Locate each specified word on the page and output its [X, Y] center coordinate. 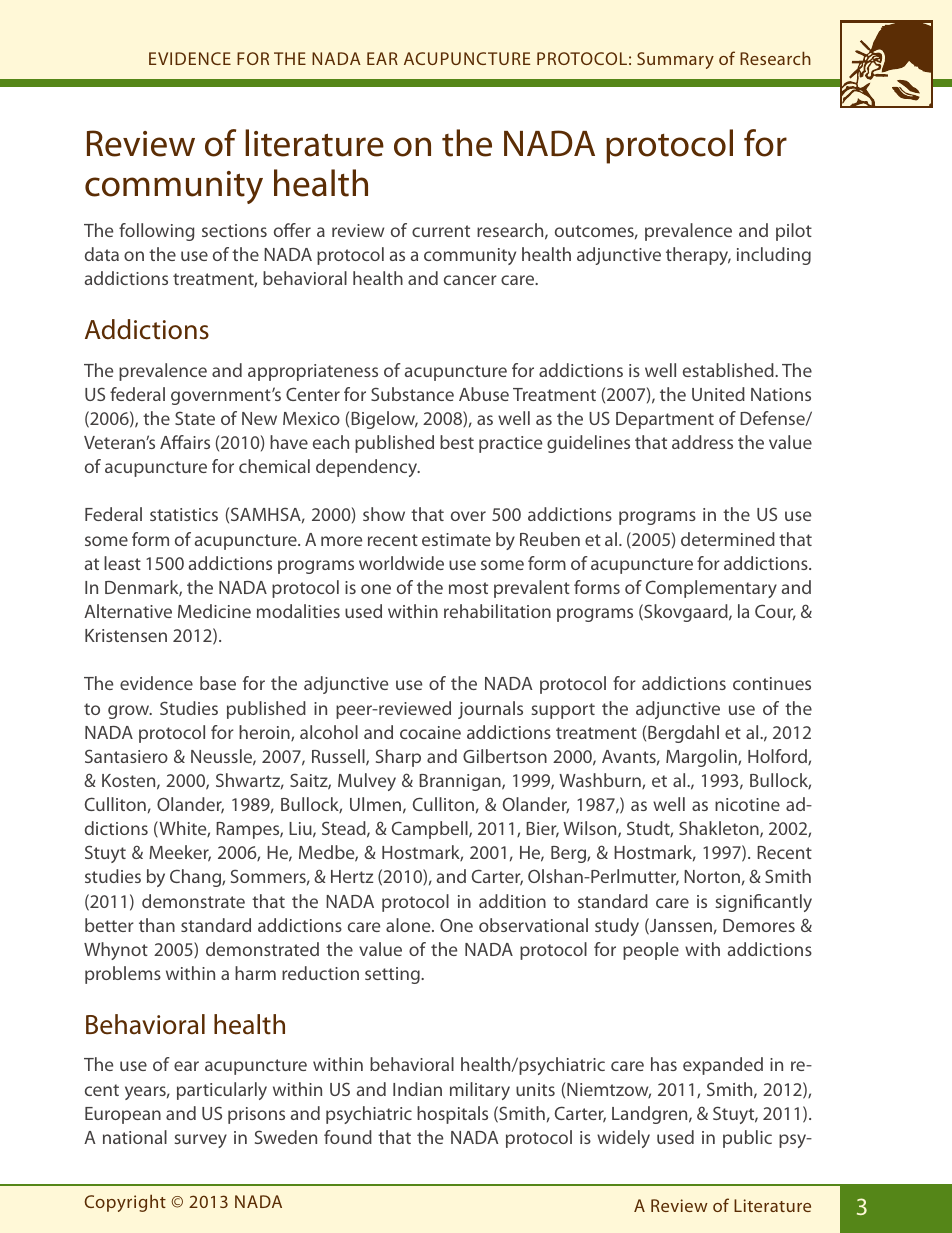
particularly [222, 1091]
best [457, 442]
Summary [675, 60]
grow [130, 712]
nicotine [747, 804]
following [156, 232]
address [702, 442]
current [441, 231]
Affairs [185, 442]
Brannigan [461, 782]
